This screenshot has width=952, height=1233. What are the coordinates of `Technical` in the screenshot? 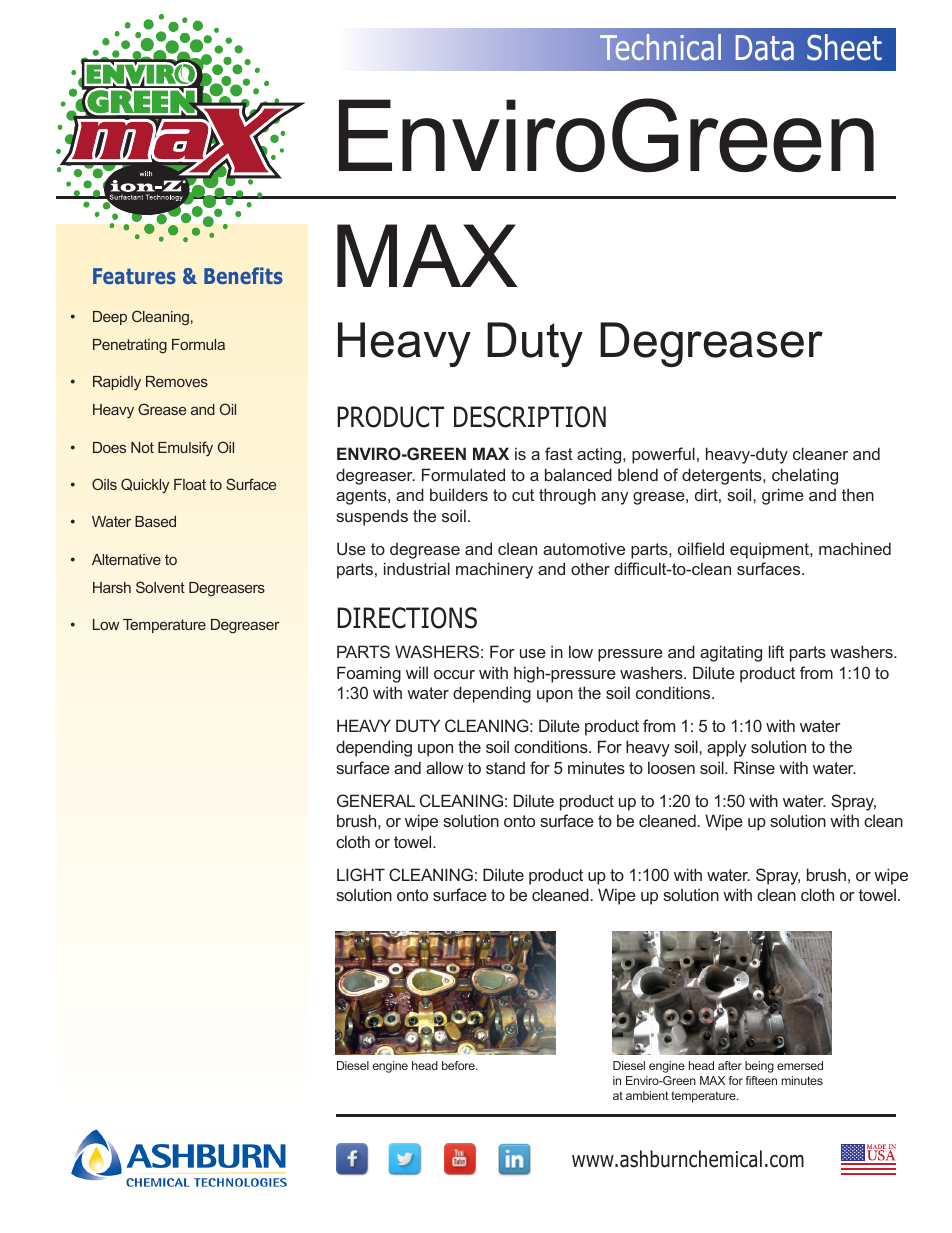 It's located at (660, 47).
